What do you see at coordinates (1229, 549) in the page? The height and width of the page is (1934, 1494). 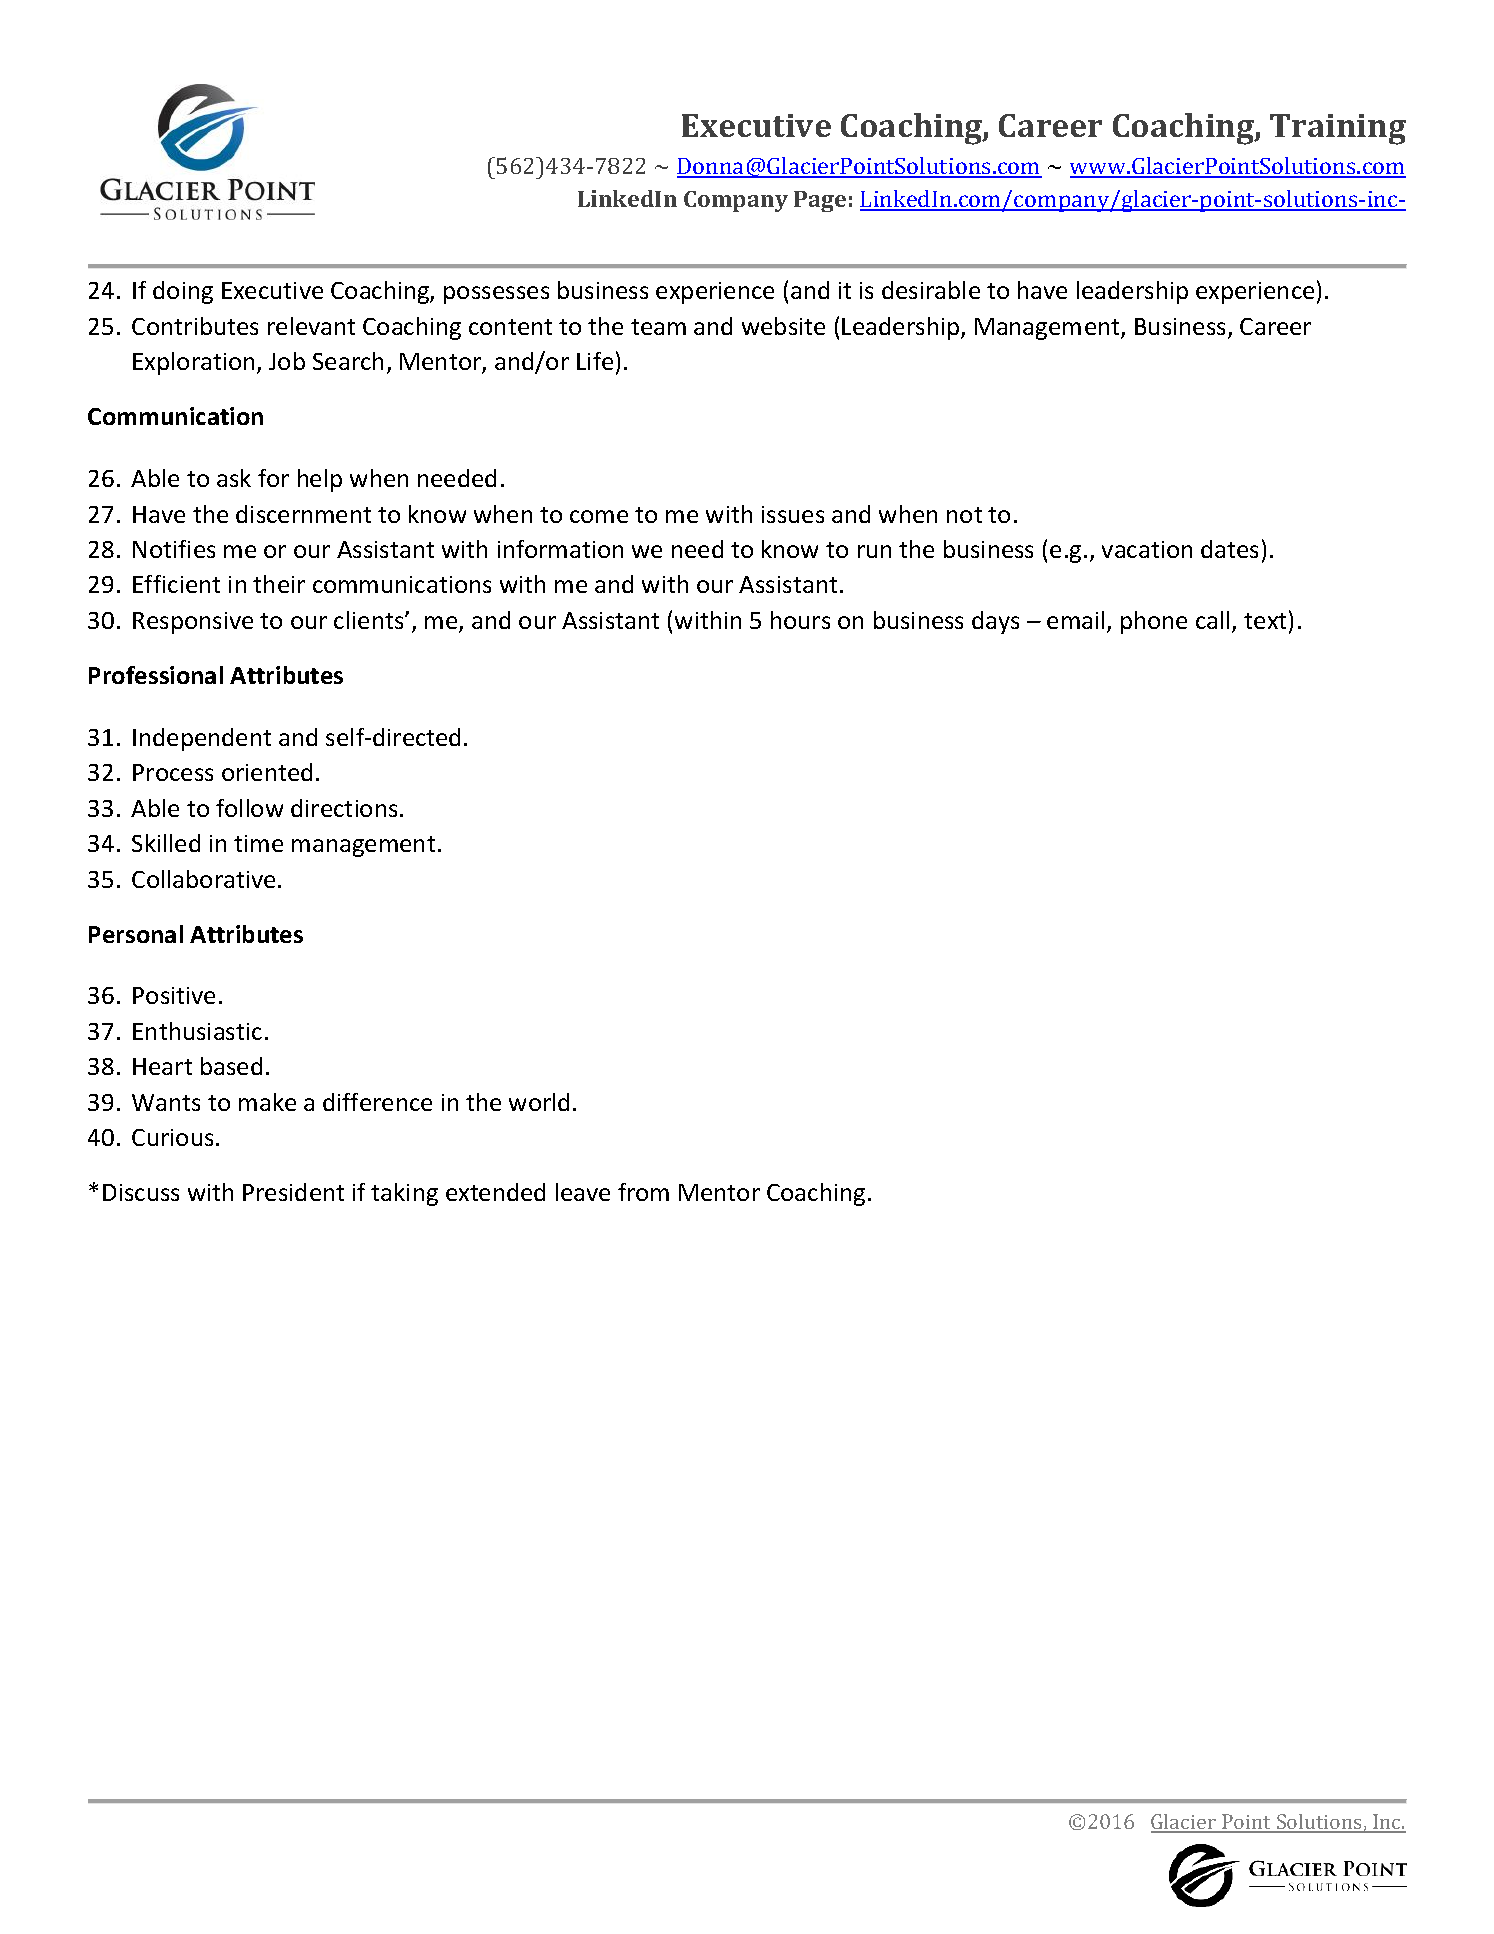 I see `dates` at bounding box center [1229, 549].
